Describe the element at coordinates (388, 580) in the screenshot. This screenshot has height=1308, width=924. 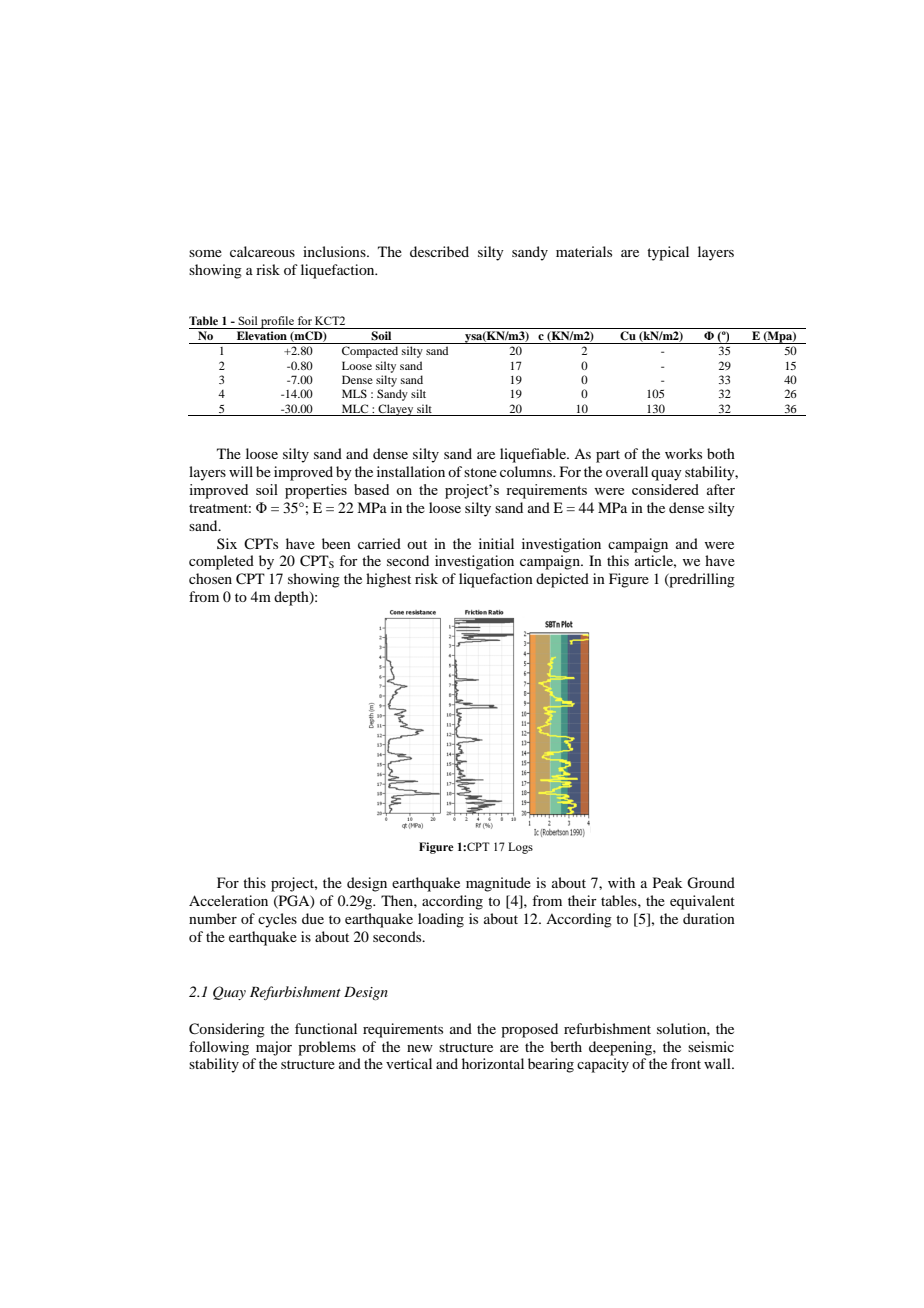
I see `highest` at that location.
